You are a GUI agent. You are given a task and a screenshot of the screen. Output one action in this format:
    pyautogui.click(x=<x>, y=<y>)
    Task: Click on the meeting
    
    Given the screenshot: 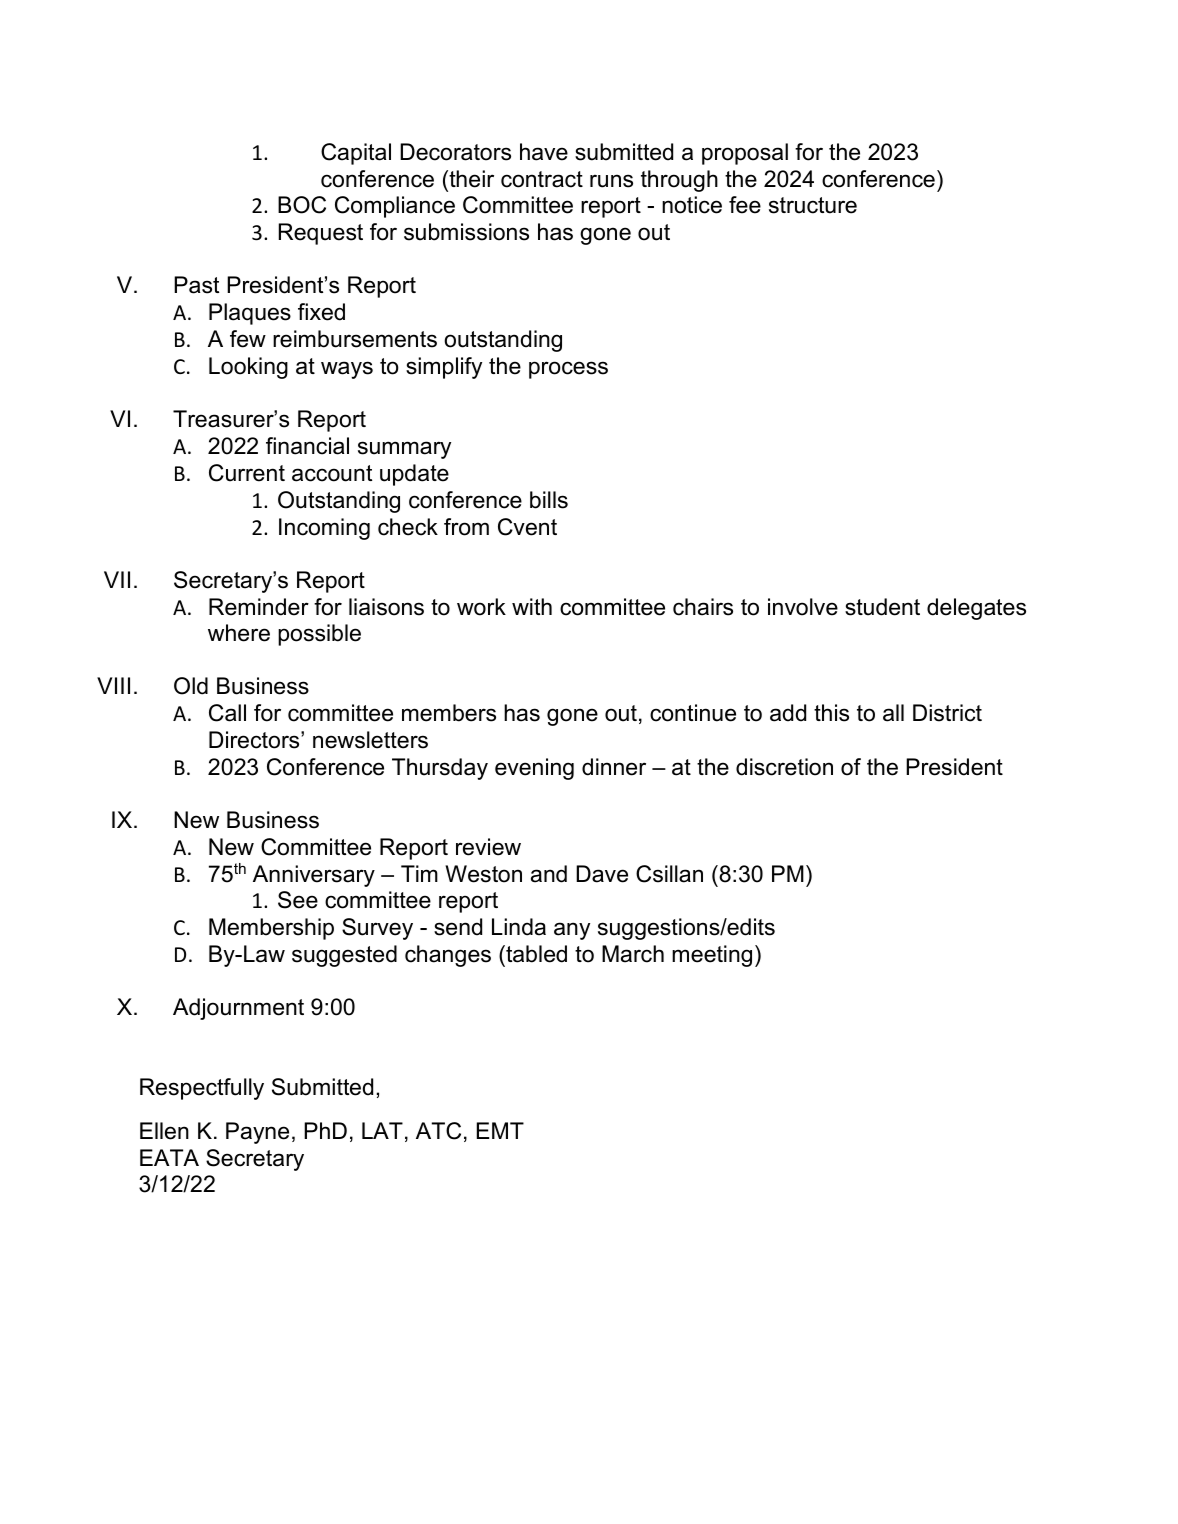 What is the action you would take?
    pyautogui.click(x=712, y=956)
